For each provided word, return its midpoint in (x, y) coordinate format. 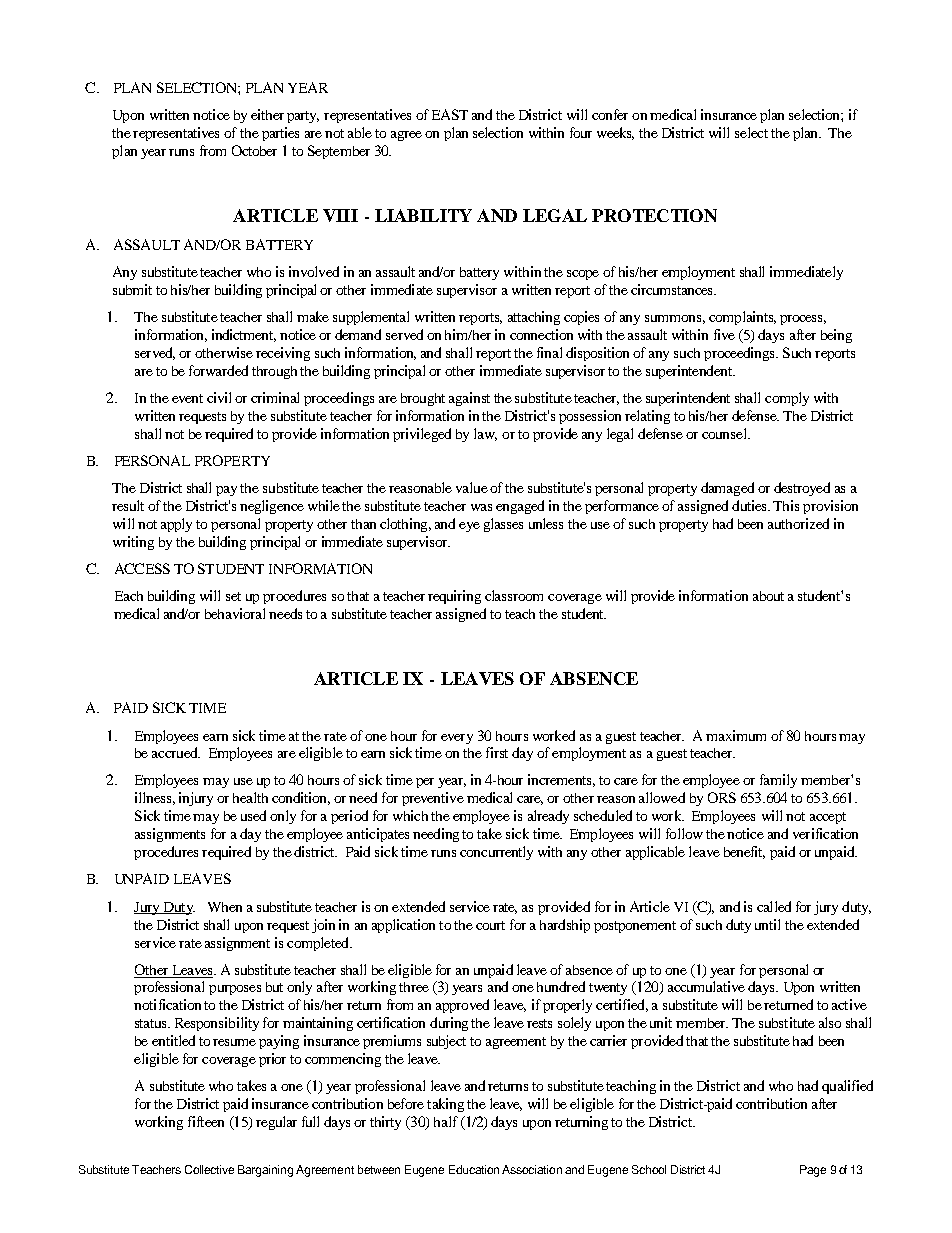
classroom (514, 595)
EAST (450, 114)
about (768, 596)
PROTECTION (654, 215)
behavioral (235, 613)
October (254, 150)
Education (474, 1169)
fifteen (206, 1121)
